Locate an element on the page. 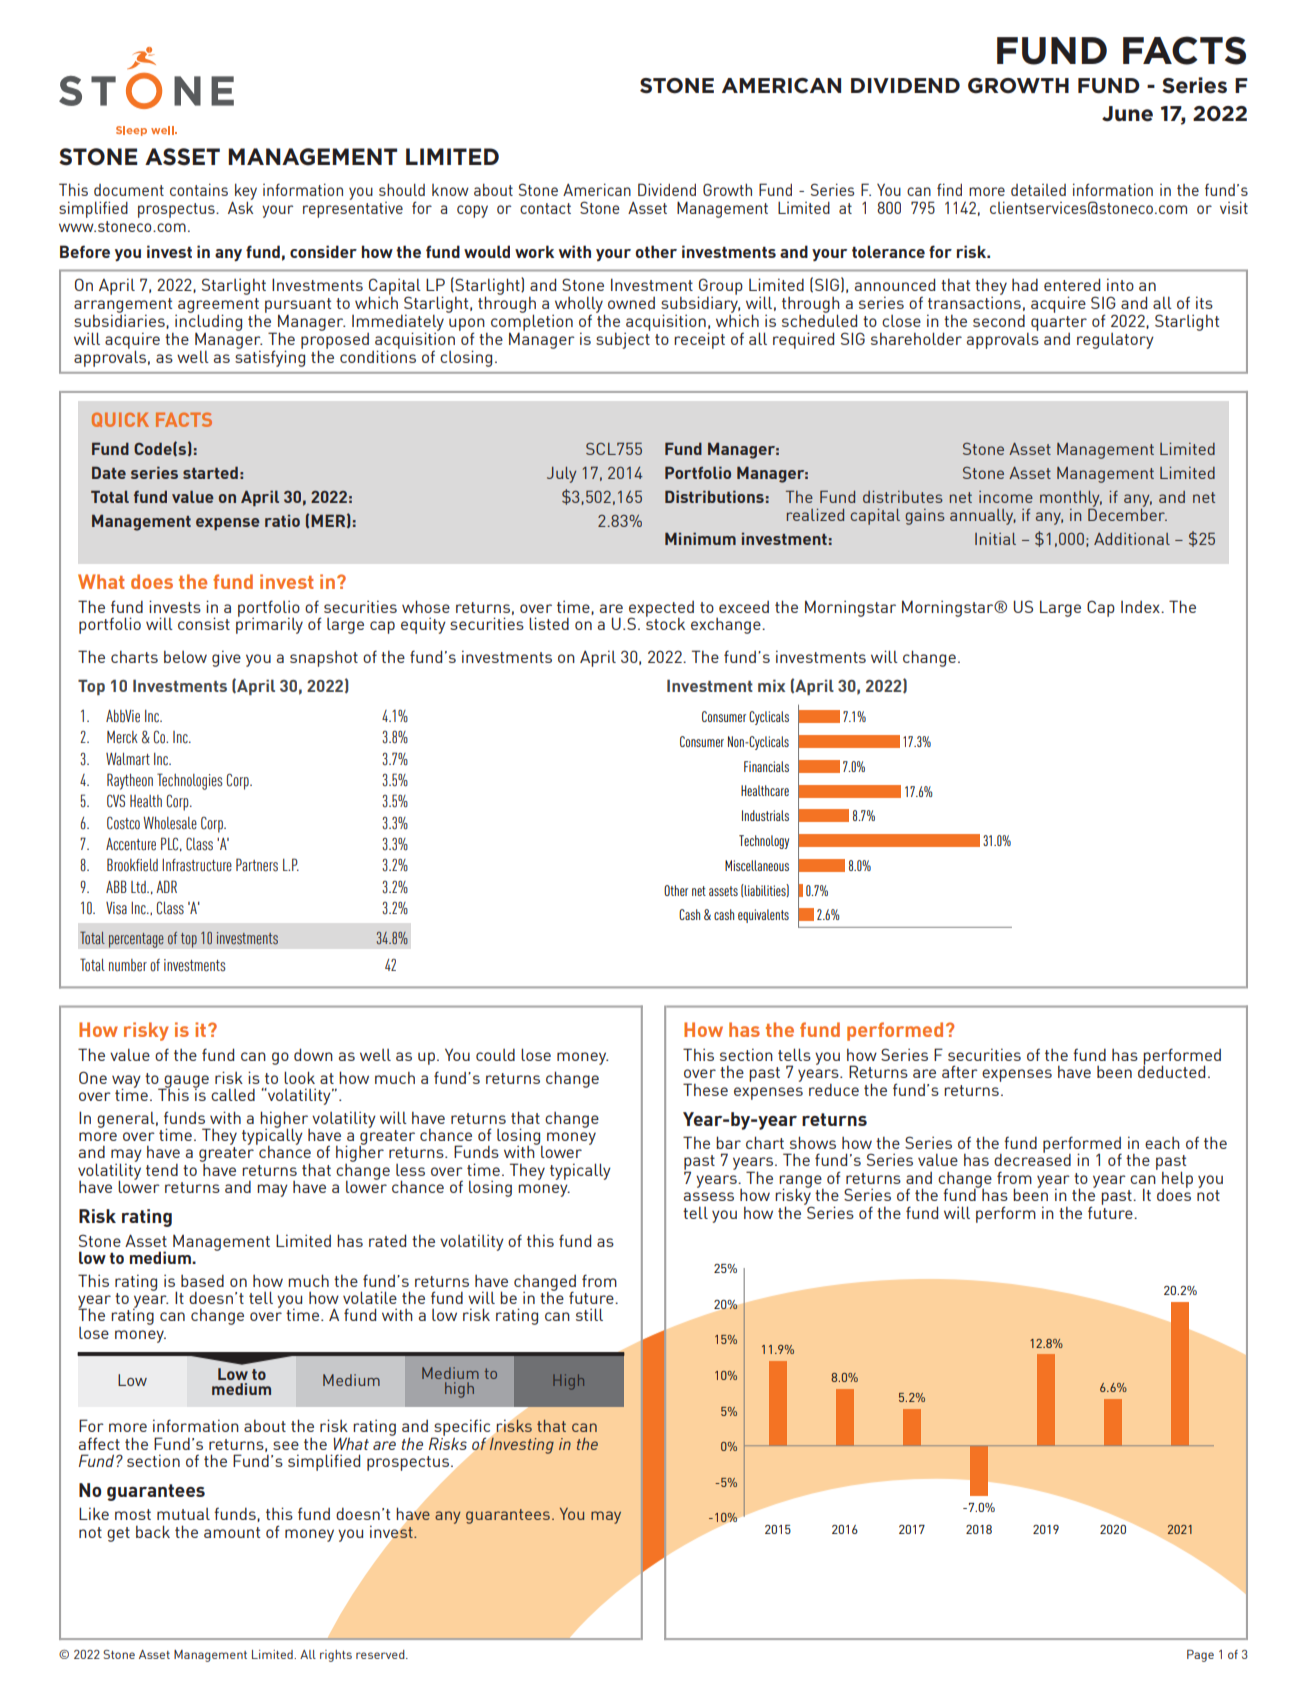 Image resolution: width=1307 pixels, height=1691 pixels. called is located at coordinates (233, 1094).
